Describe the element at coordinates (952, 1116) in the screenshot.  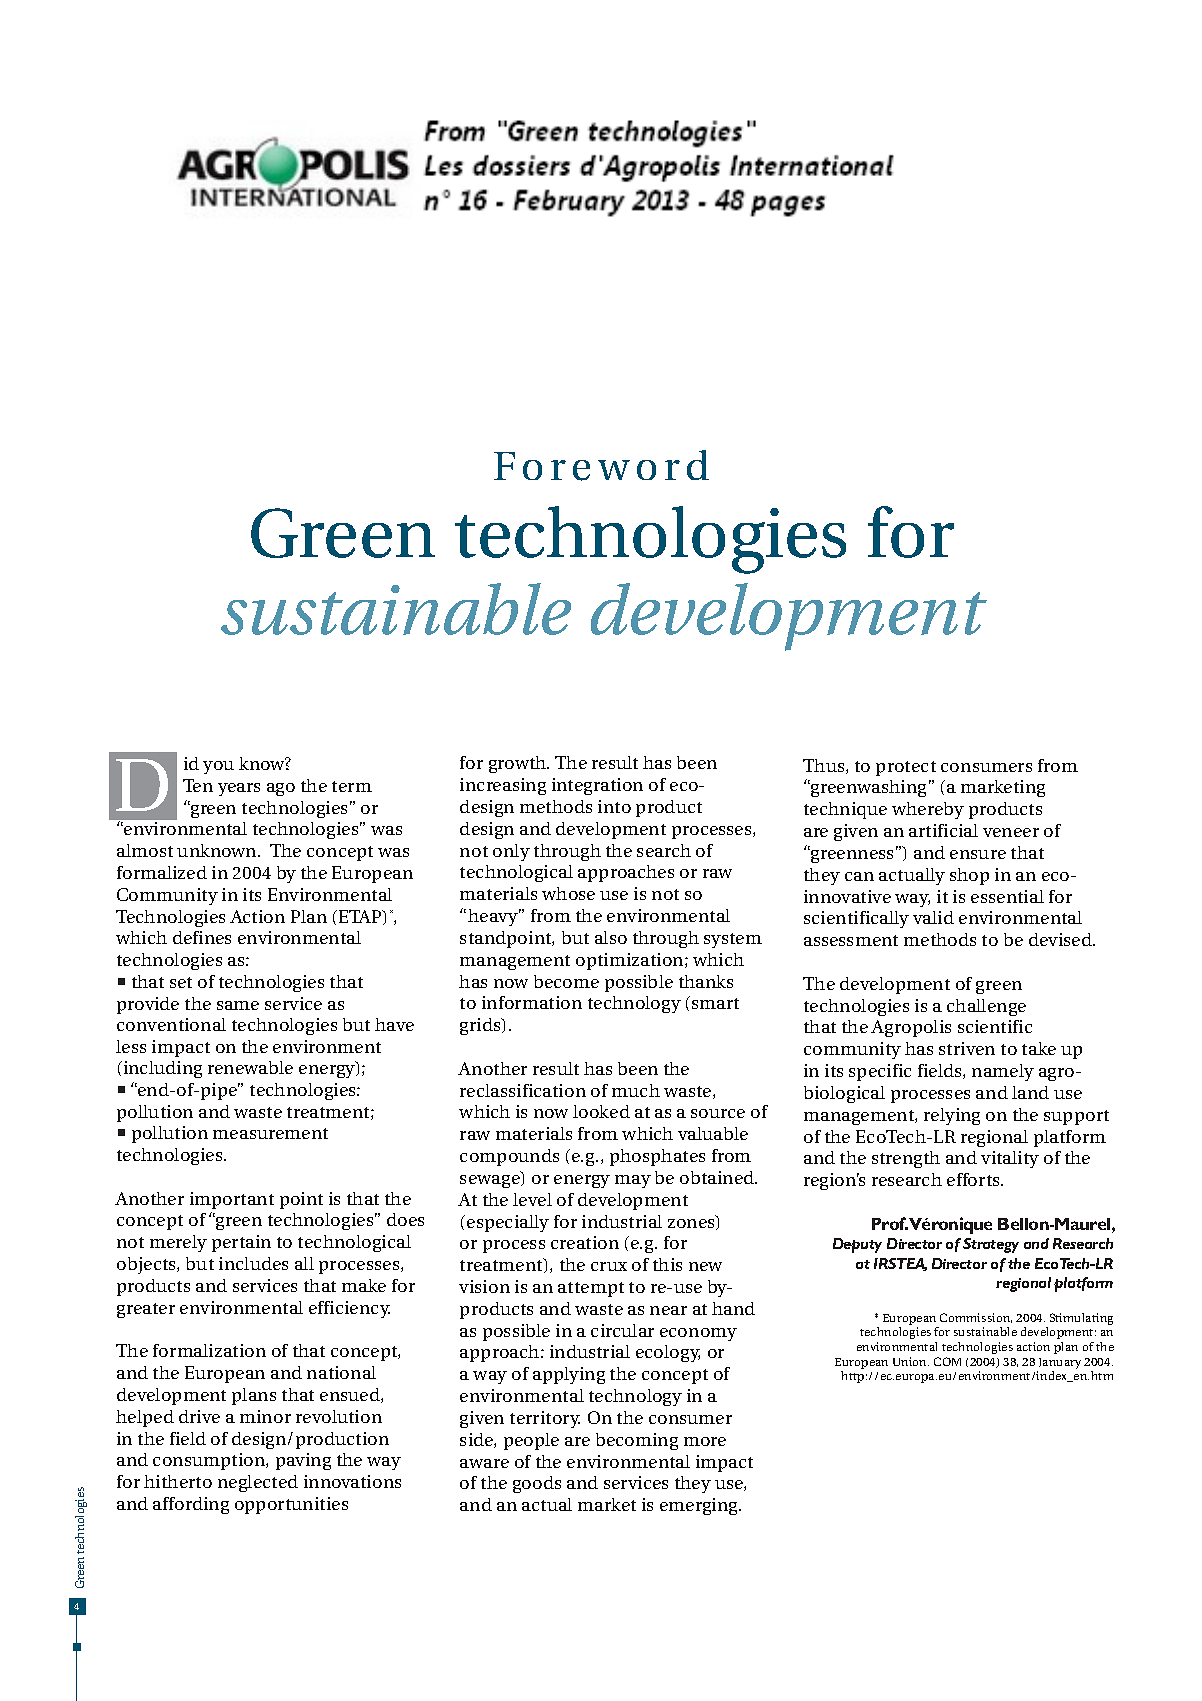
I see `relying` at that location.
